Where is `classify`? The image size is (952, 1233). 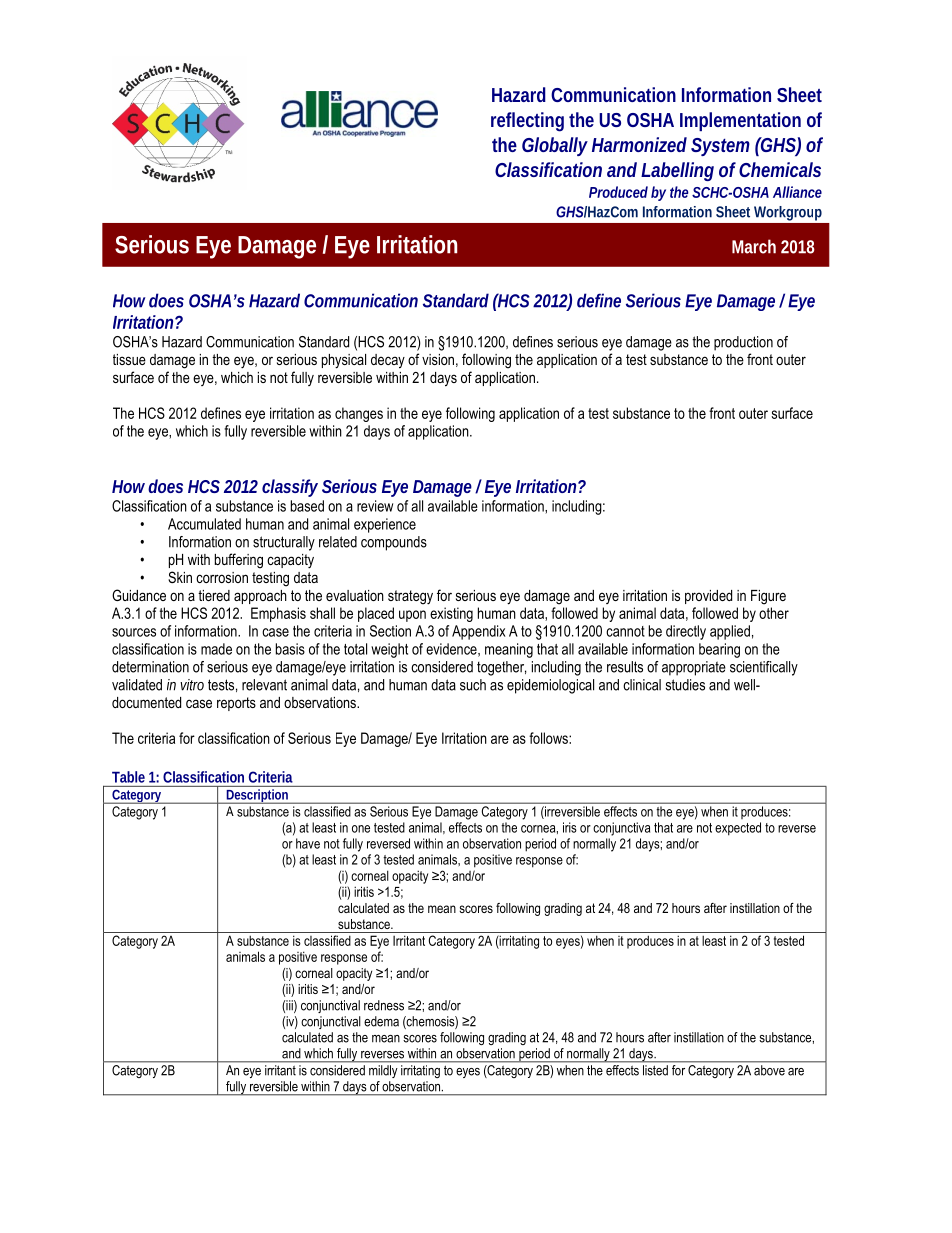
classify is located at coordinates (290, 488).
